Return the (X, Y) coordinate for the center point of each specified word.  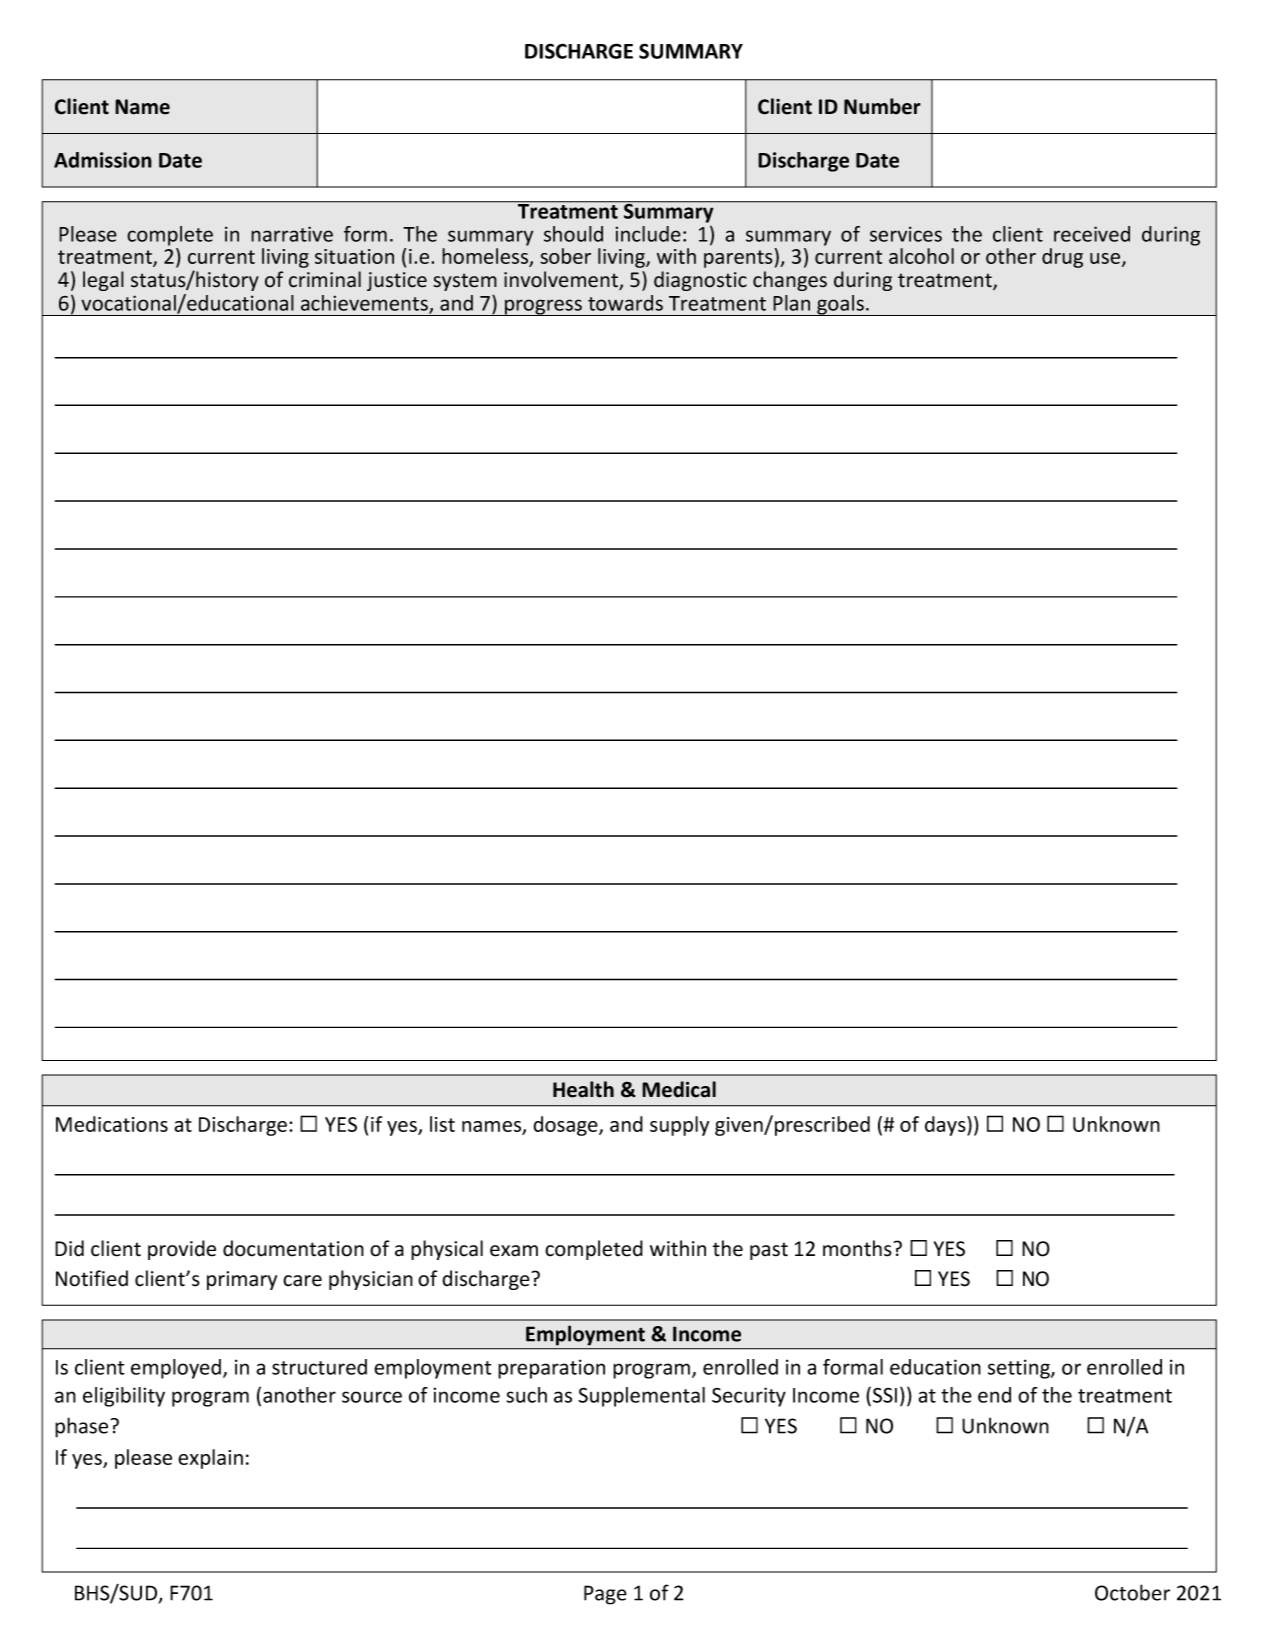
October (1132, 1592)
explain (210, 1459)
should (573, 234)
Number (882, 106)
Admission (103, 160)
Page (605, 1595)
